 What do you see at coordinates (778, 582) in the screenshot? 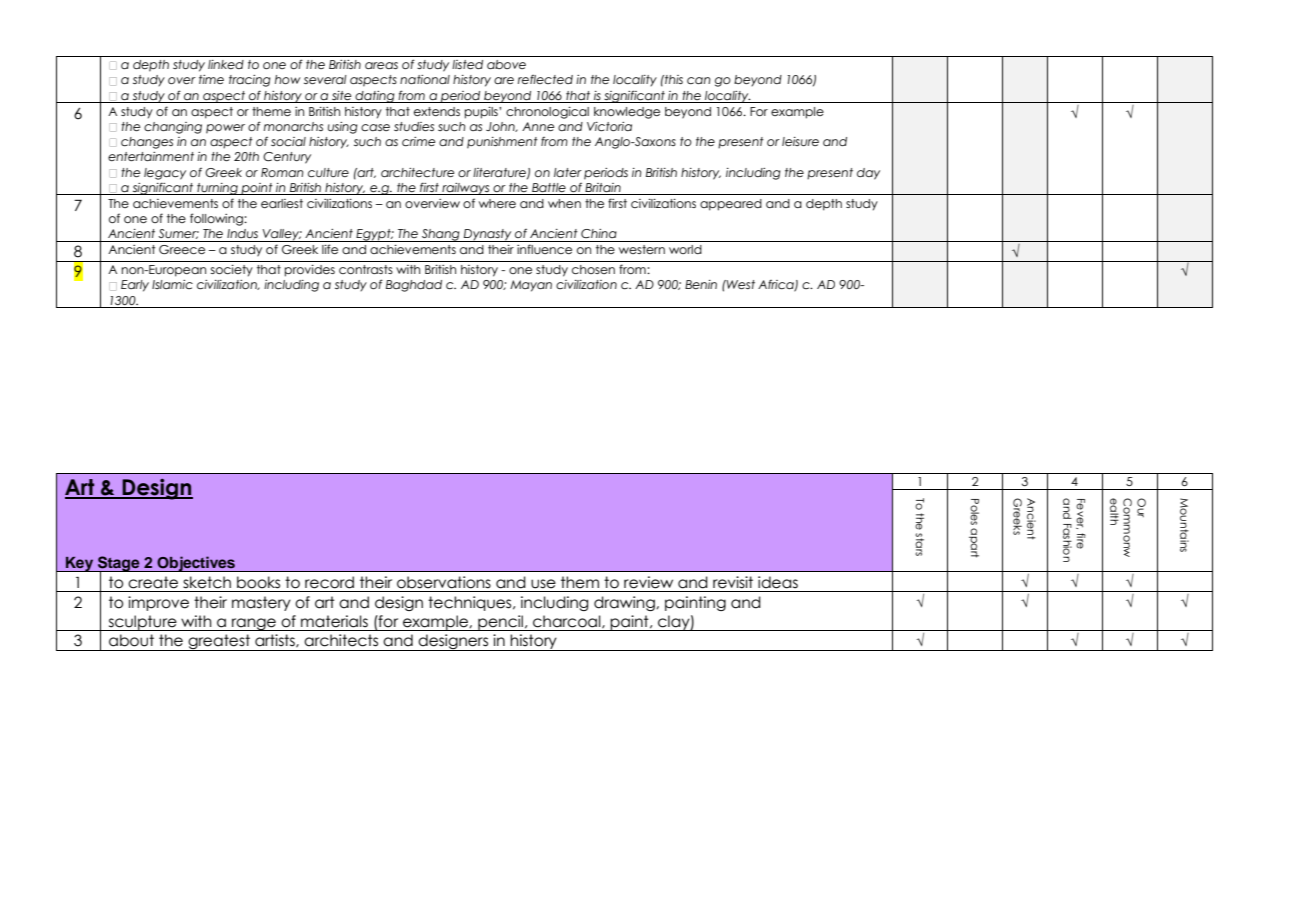
I see `ideas` at bounding box center [778, 582].
